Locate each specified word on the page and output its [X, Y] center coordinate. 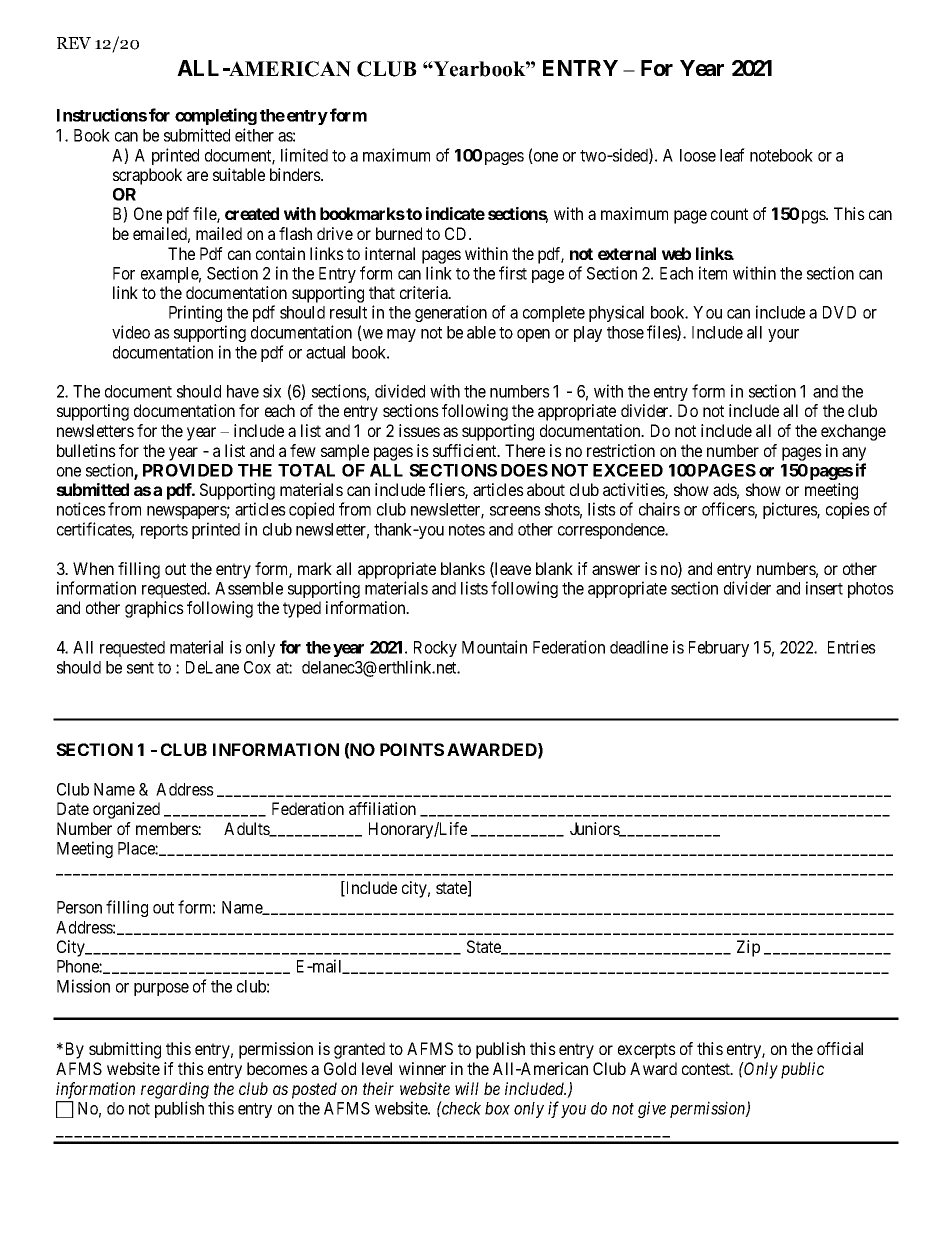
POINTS [412, 749]
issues [419, 430]
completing [216, 116]
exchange [853, 432]
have [243, 391]
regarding [175, 1090]
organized [126, 810]
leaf [732, 155]
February [719, 649]
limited [304, 155]
